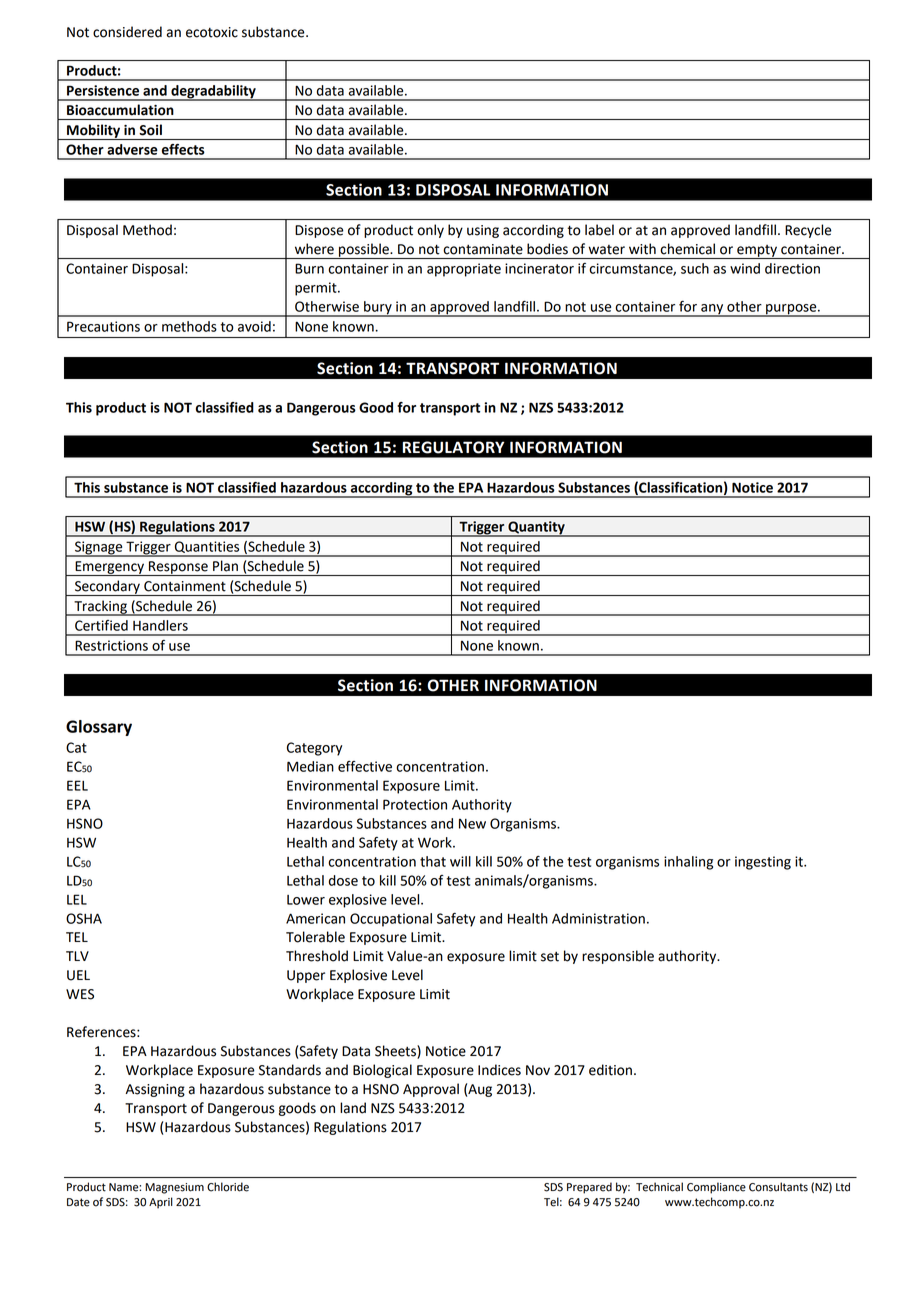  Describe the element at coordinates (174, 1188) in the document. I see `Magnesium` at that location.
